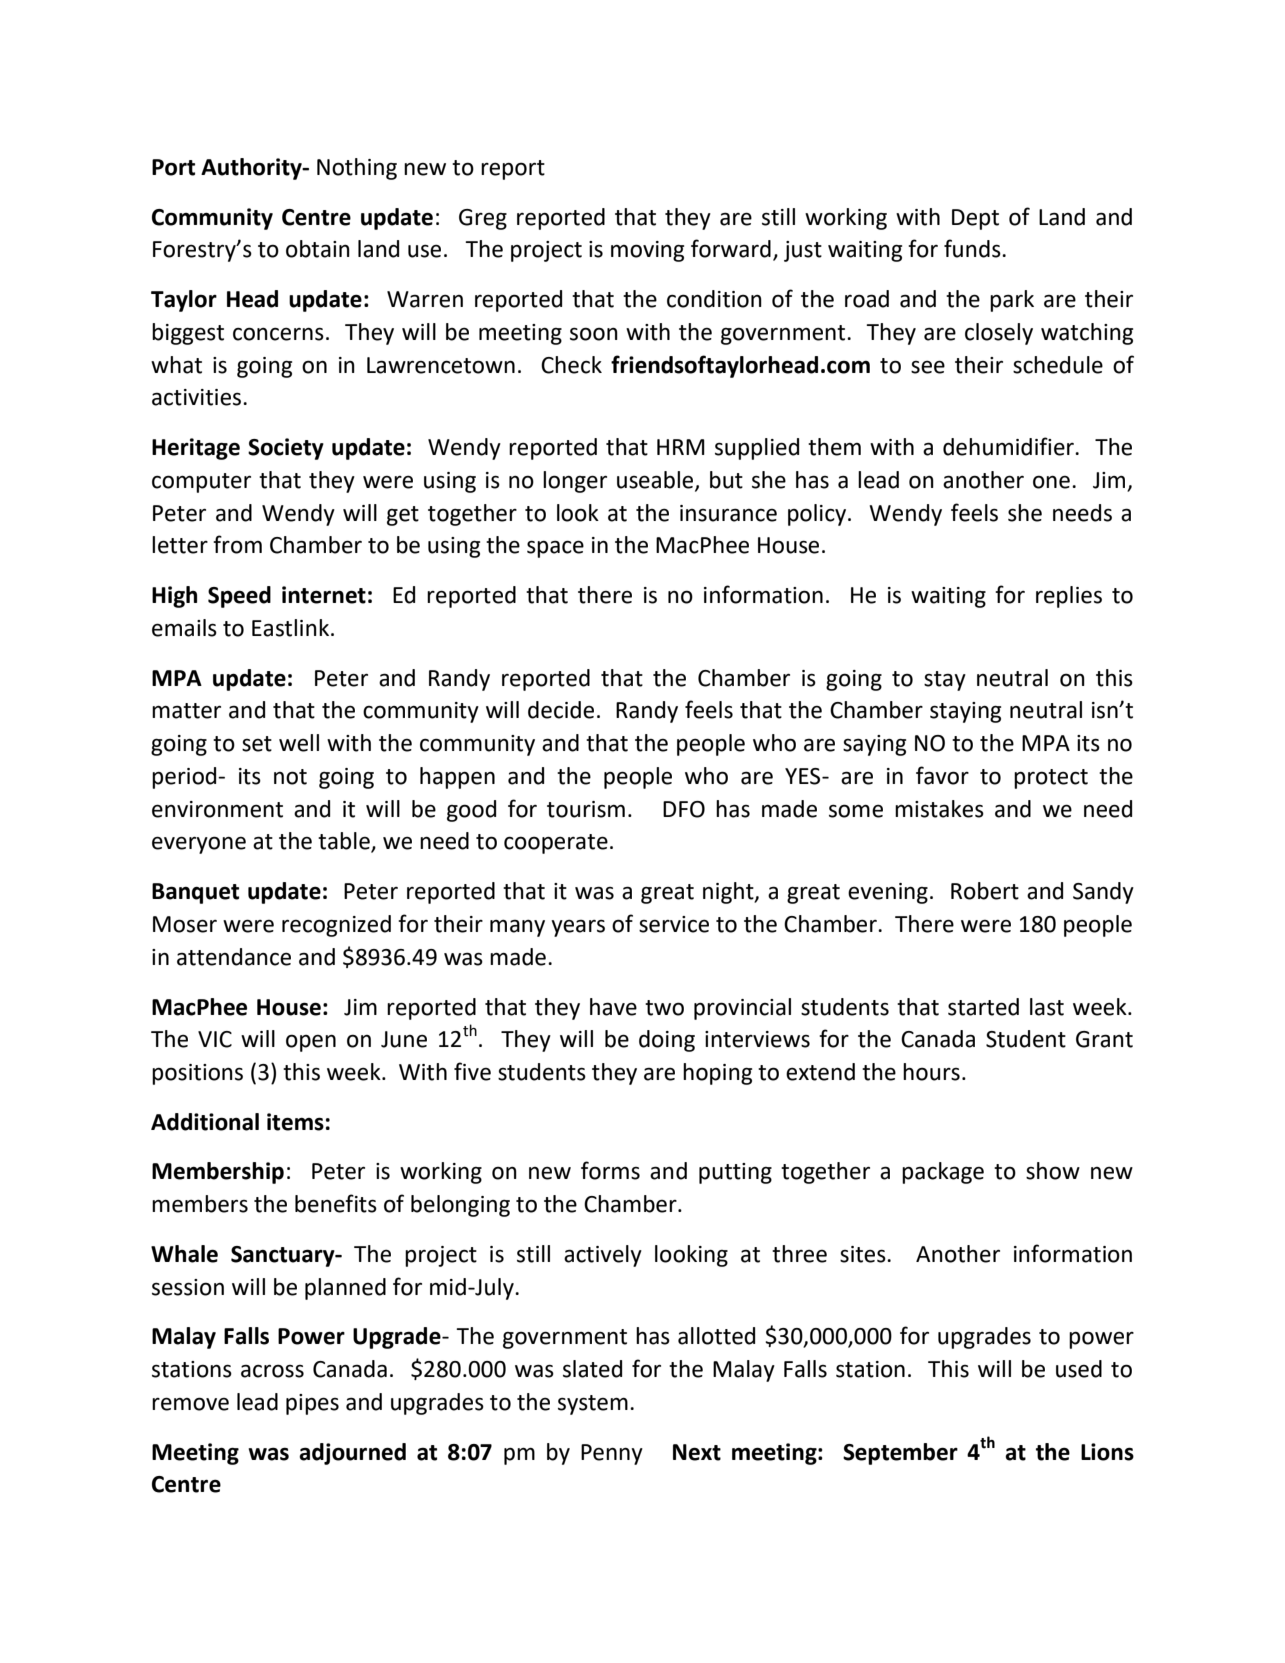 This image has width=1285, height=1663. I want to click on funds, so click(973, 248).
